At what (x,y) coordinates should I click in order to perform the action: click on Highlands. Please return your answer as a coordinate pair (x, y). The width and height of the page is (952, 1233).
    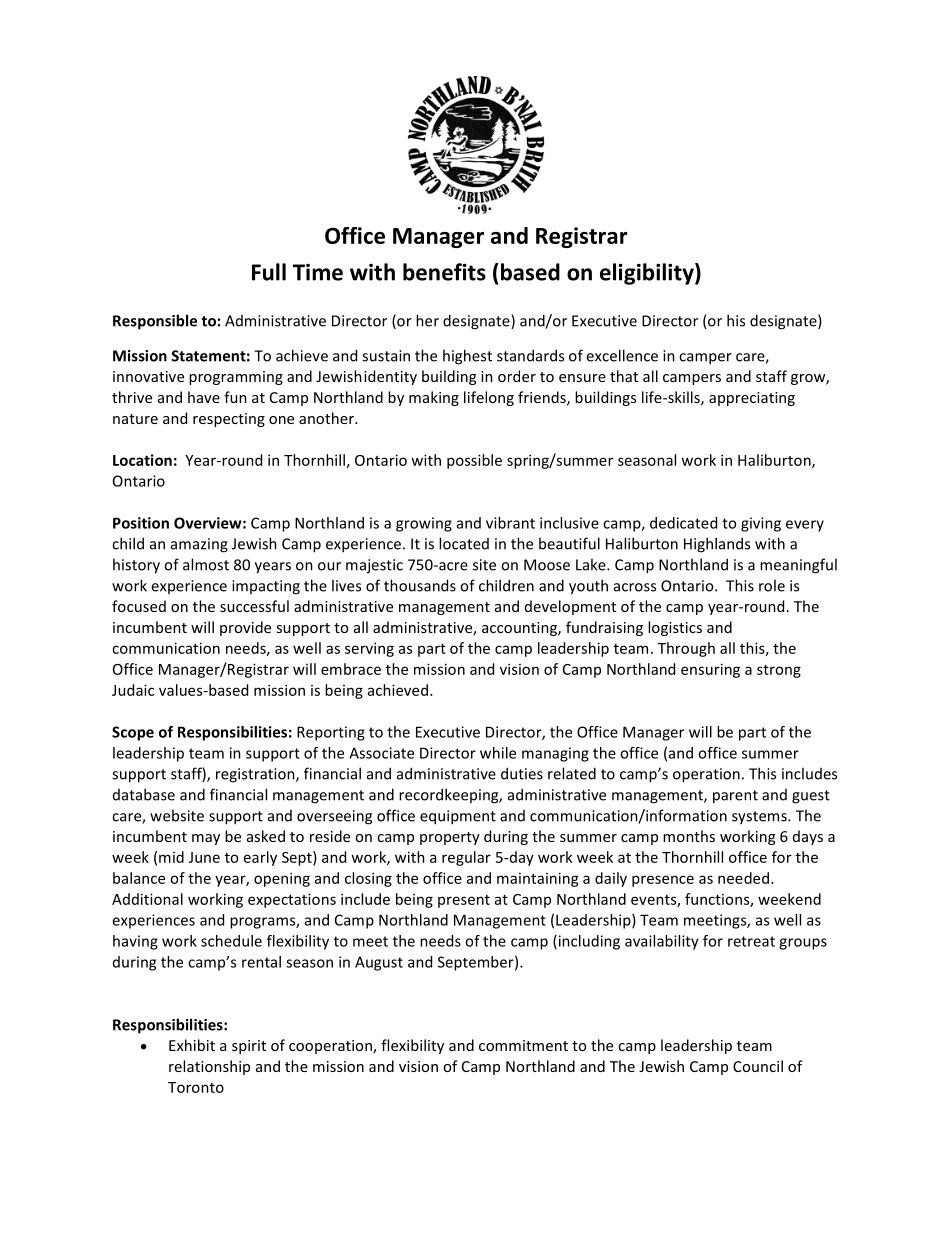
    Looking at the image, I should click on (717, 545).
